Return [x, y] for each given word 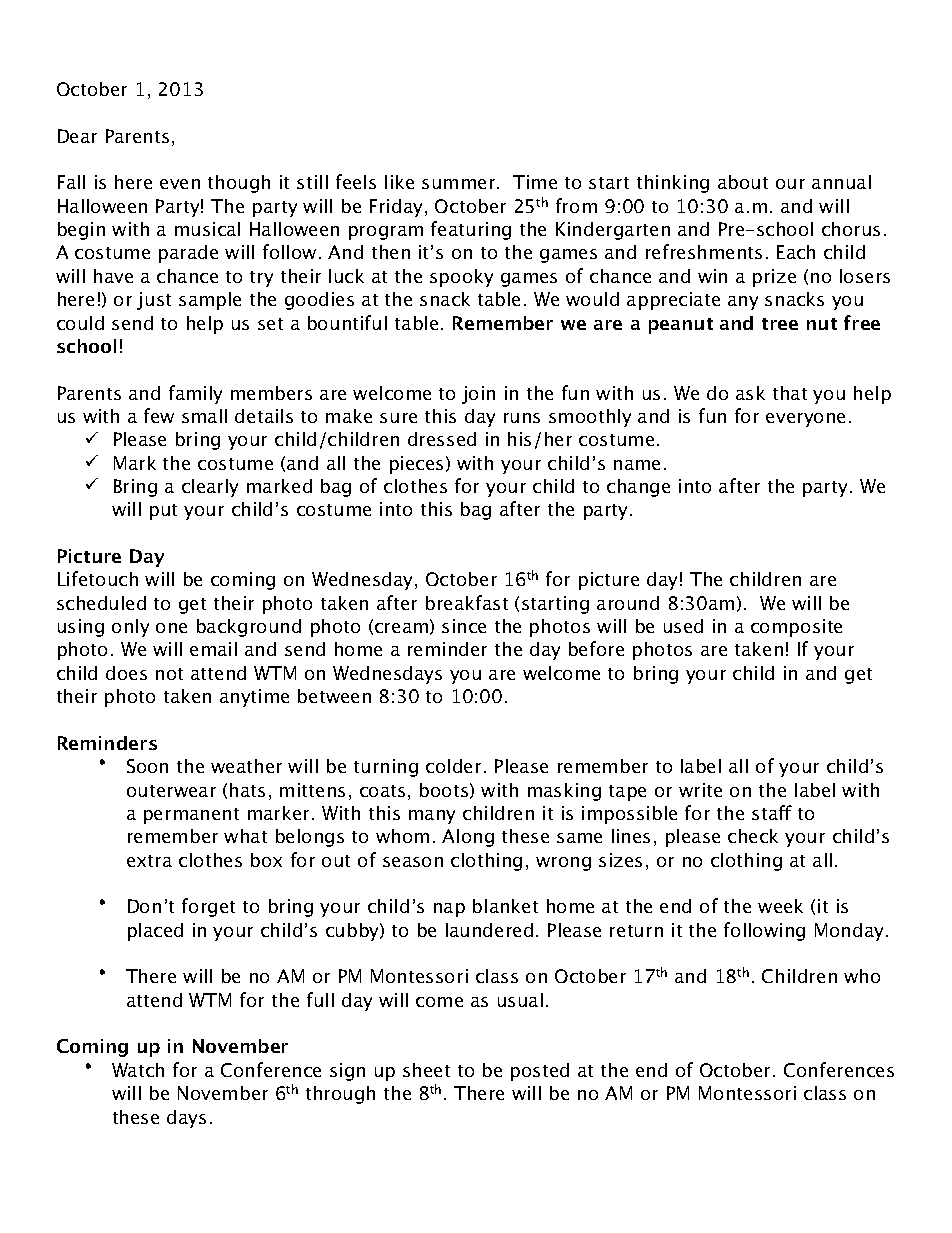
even [180, 184]
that [790, 393]
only [130, 628]
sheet [426, 1070]
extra [149, 861]
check [753, 836]
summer [460, 184]
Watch [138, 1070]
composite [796, 628]
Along [468, 838]
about [743, 182]
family [195, 394]
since [464, 626]
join [478, 395]
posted [540, 1072]
